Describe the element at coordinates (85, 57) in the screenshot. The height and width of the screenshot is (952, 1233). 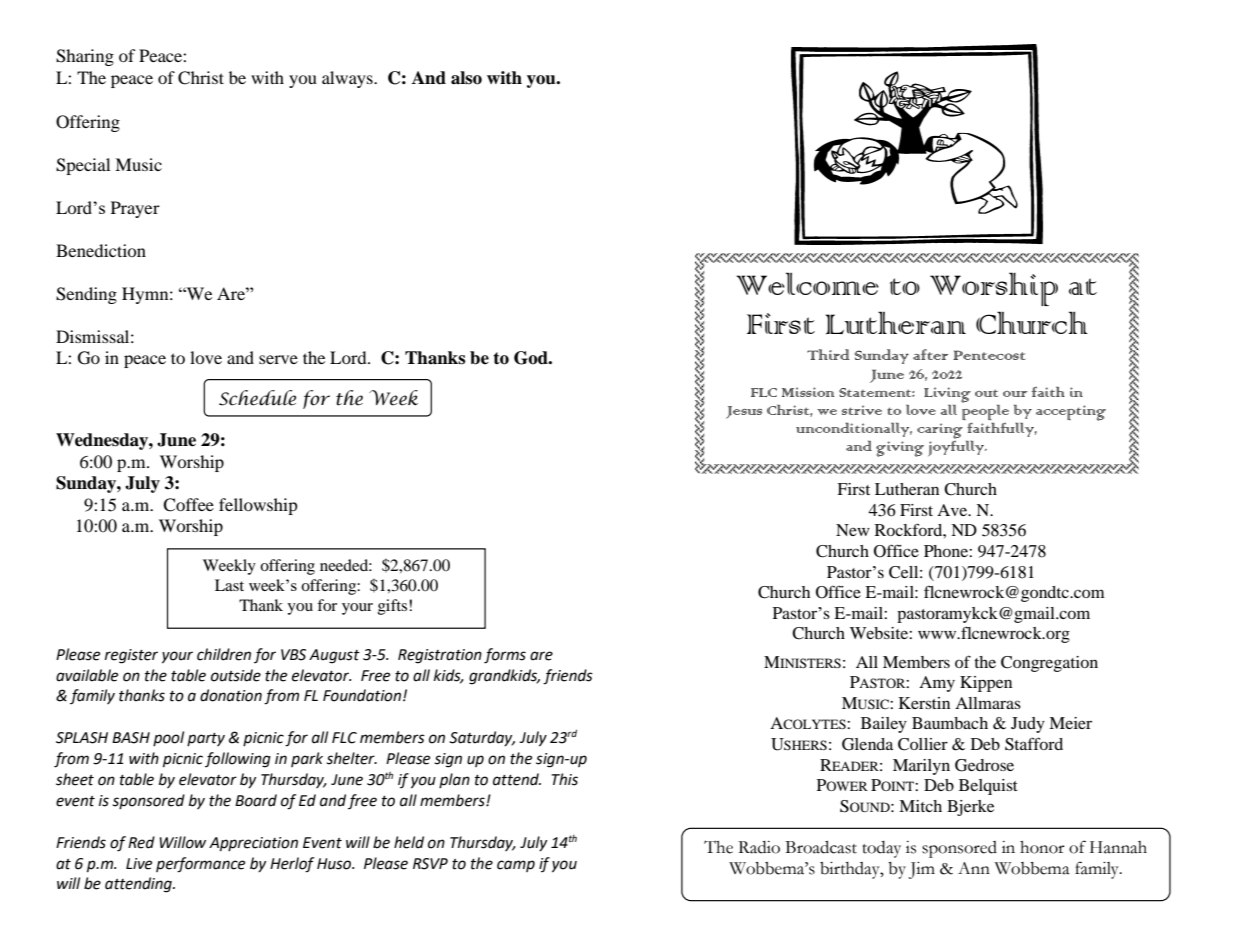
I see `Sharing` at that location.
